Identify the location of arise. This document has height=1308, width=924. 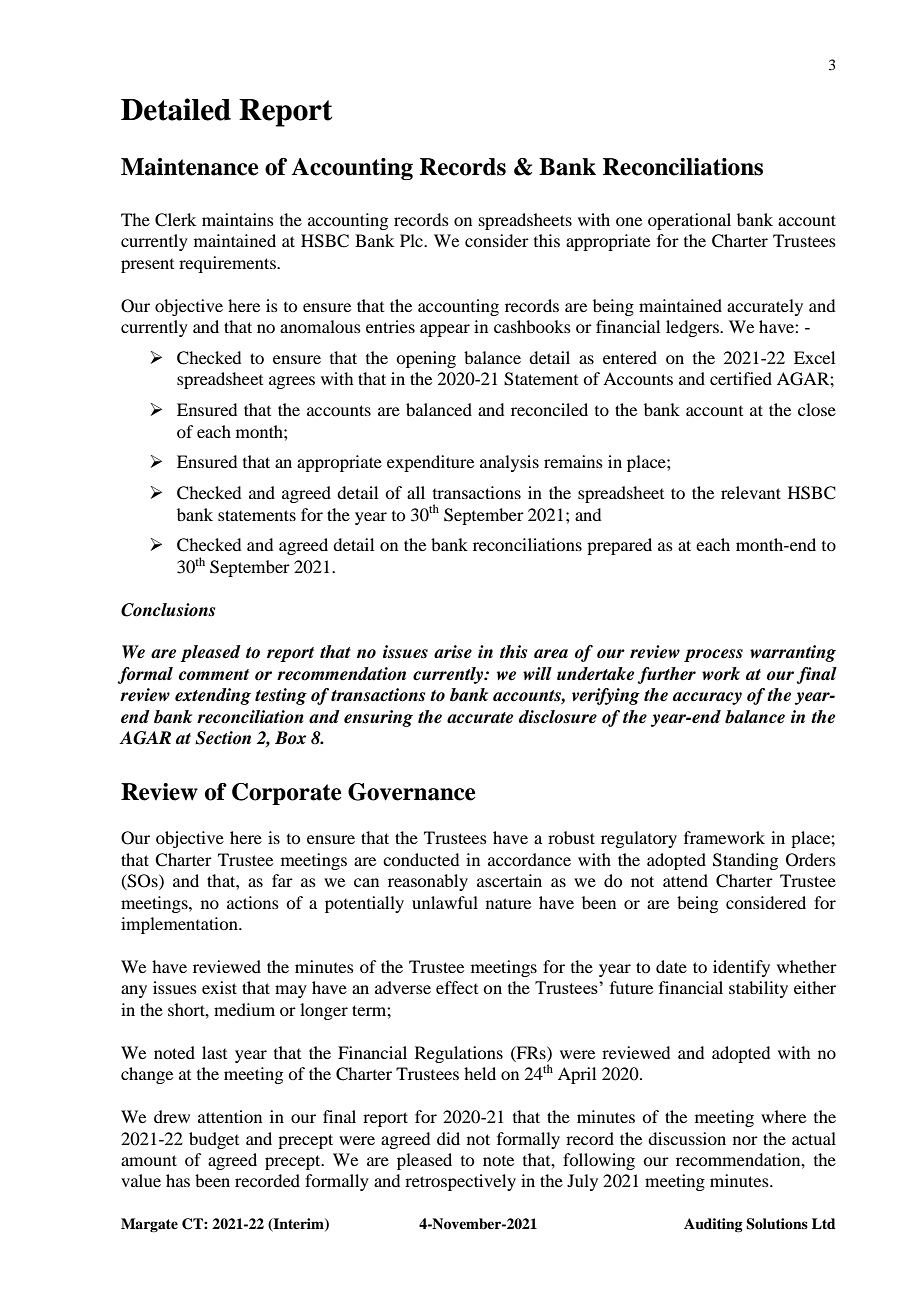
(453, 652).
